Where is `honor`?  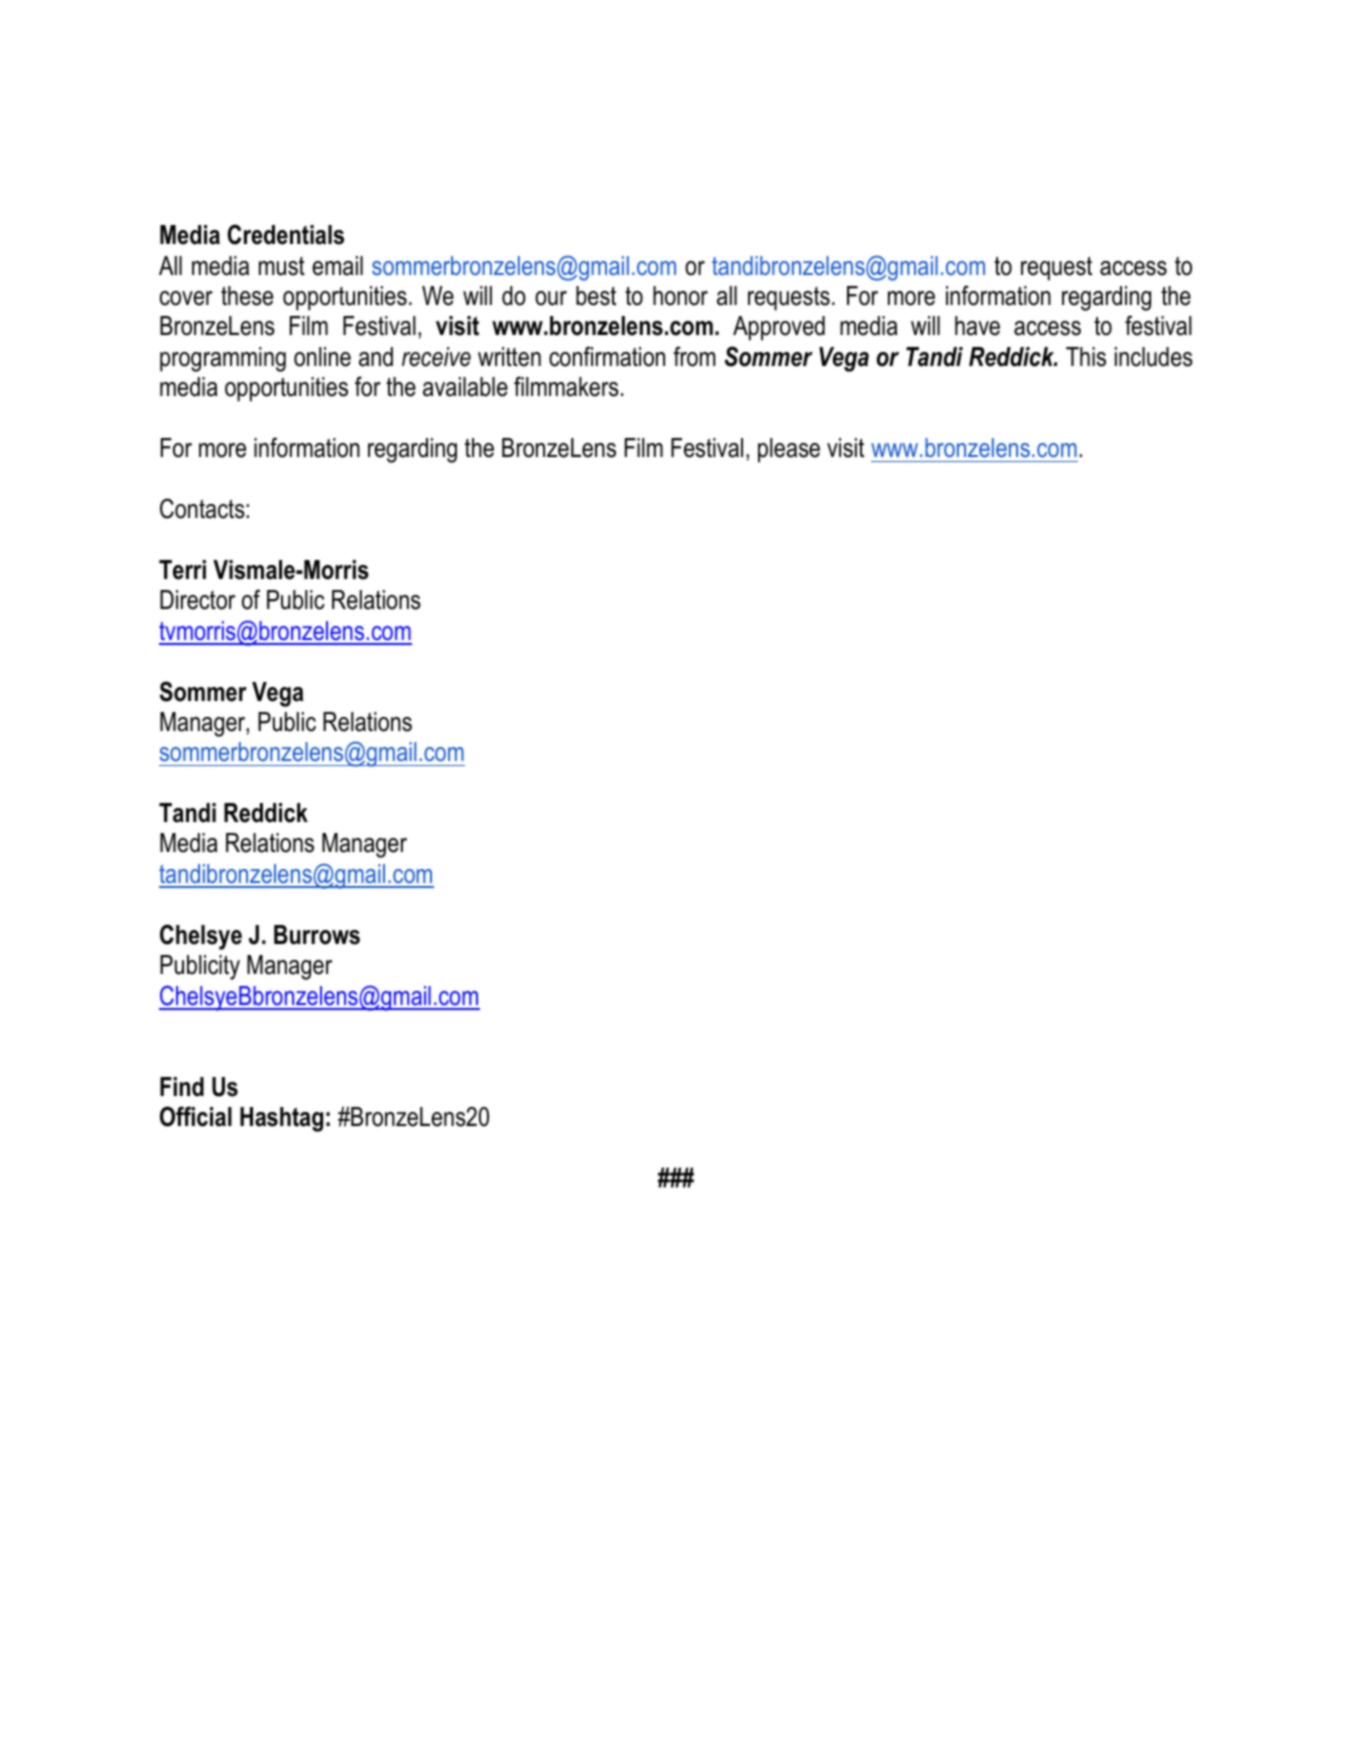 honor is located at coordinates (680, 296).
